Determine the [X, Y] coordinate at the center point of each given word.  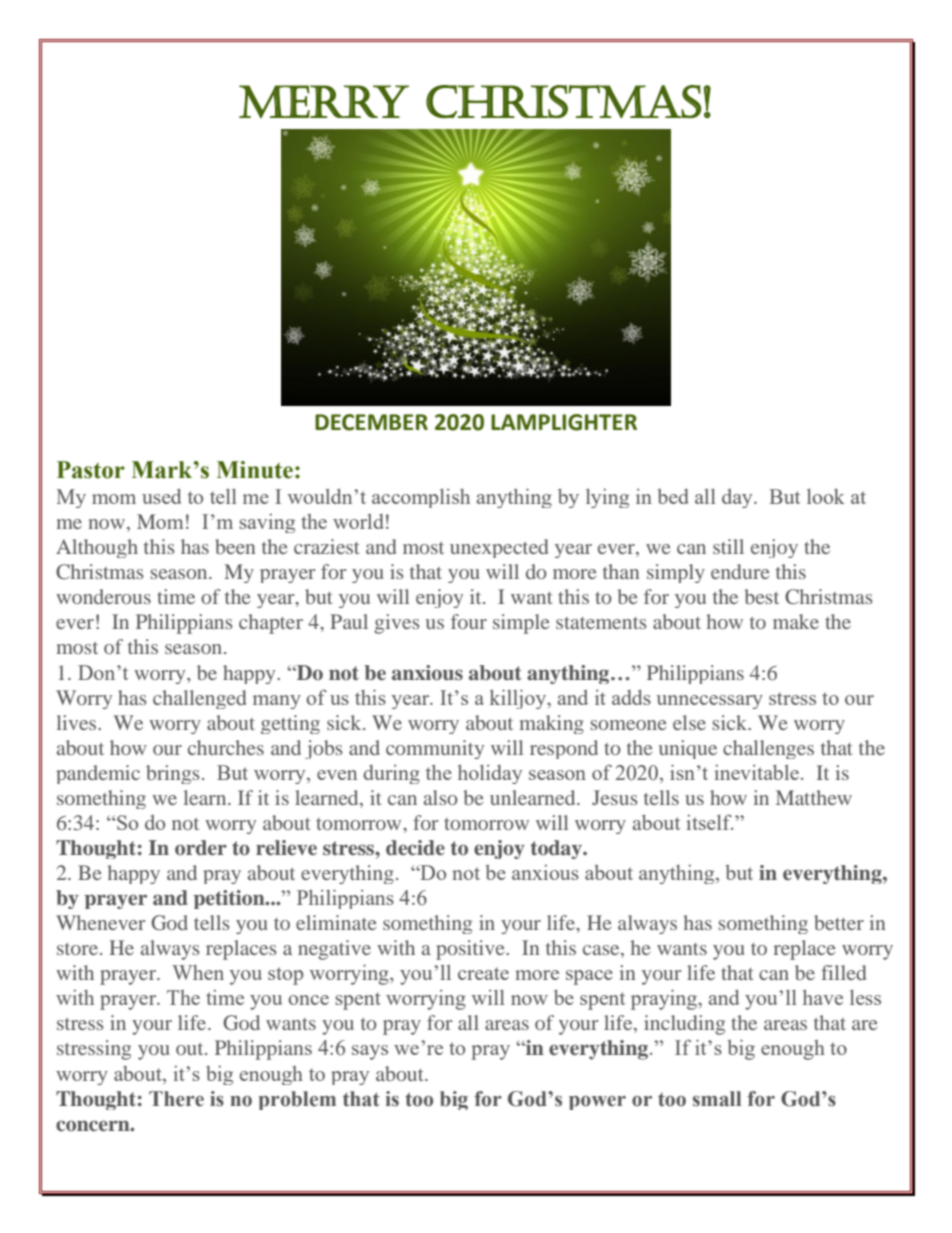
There [176, 1099]
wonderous [103, 596]
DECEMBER [371, 422]
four [469, 621]
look [826, 496]
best [762, 596]
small [717, 1099]
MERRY [324, 101]
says [370, 1052]
